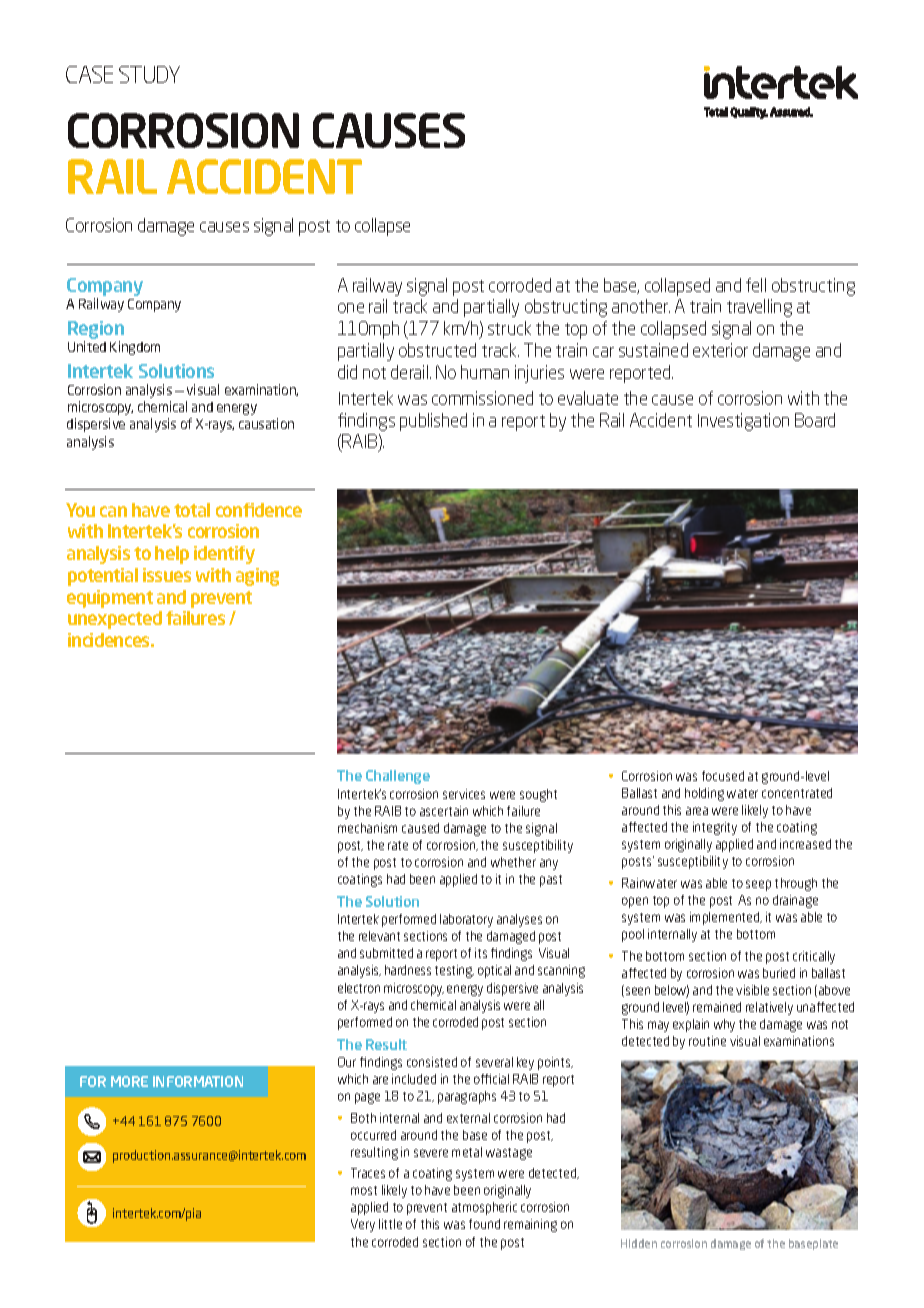  Describe the element at coordinates (509, 328) in the screenshot. I see `struck` at that location.
